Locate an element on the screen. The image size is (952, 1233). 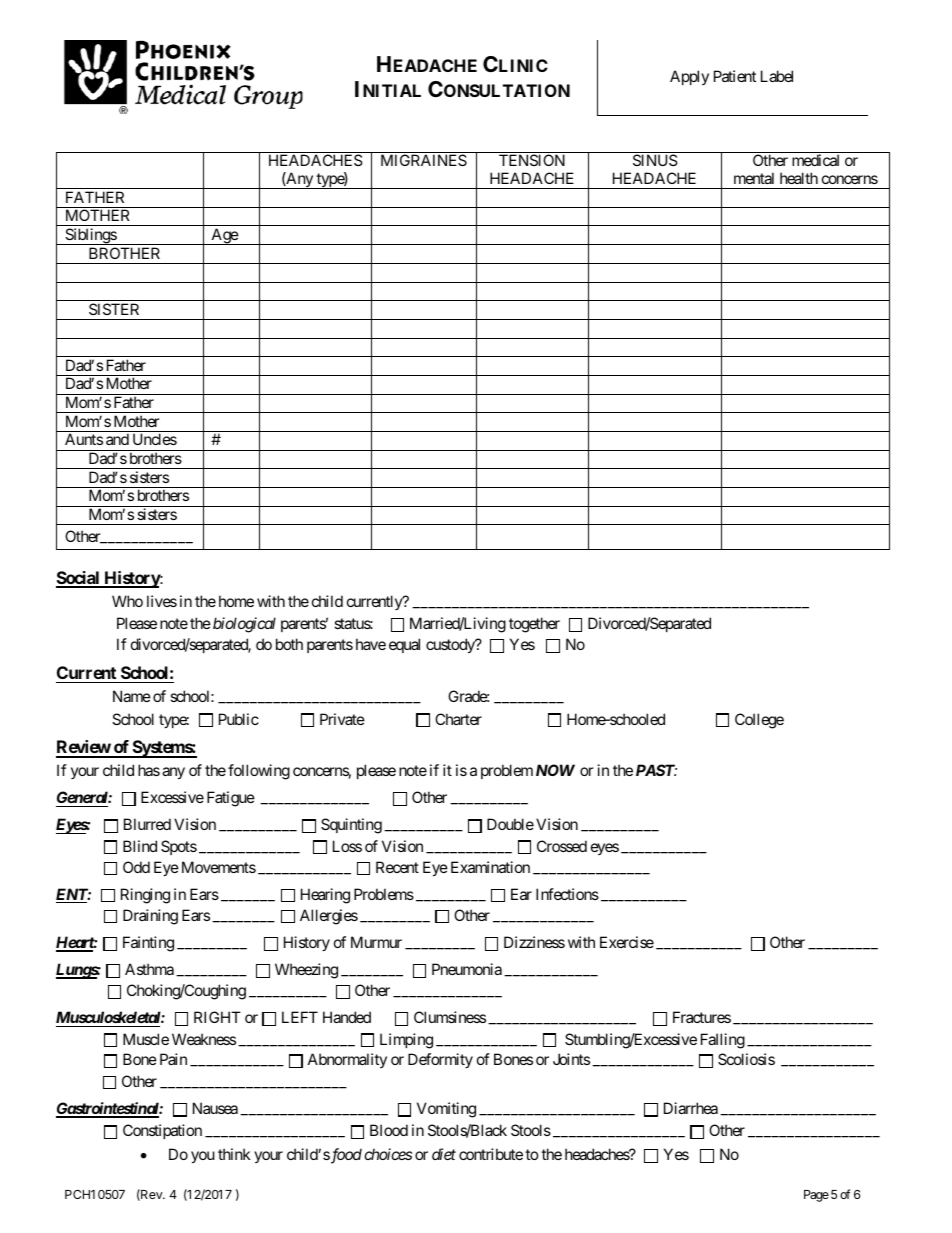
TENSION is located at coordinates (532, 160).
